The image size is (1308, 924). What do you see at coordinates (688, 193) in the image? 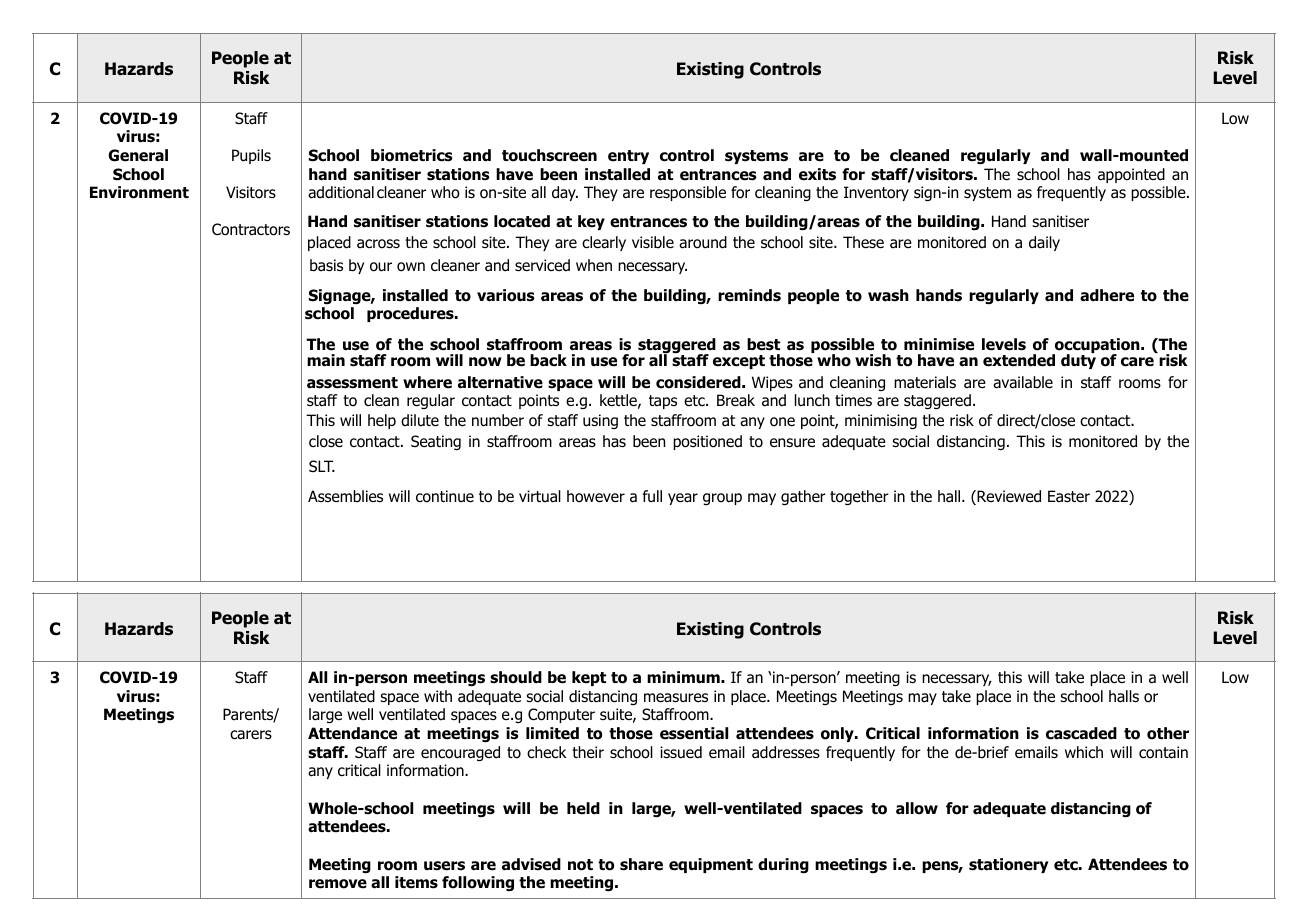
I see `responsible` at bounding box center [688, 193].
